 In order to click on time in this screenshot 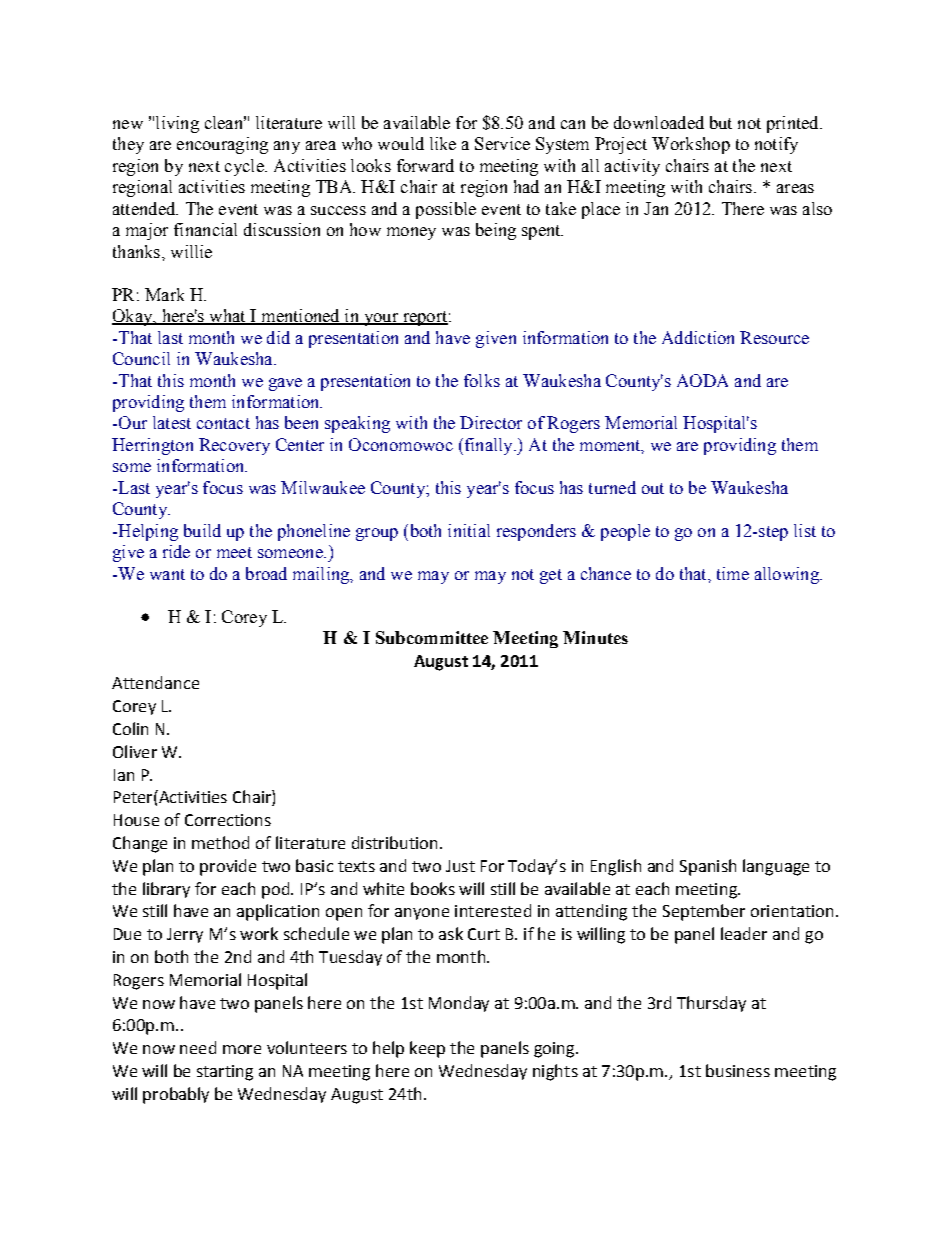, I will do `click(733, 573)`.
